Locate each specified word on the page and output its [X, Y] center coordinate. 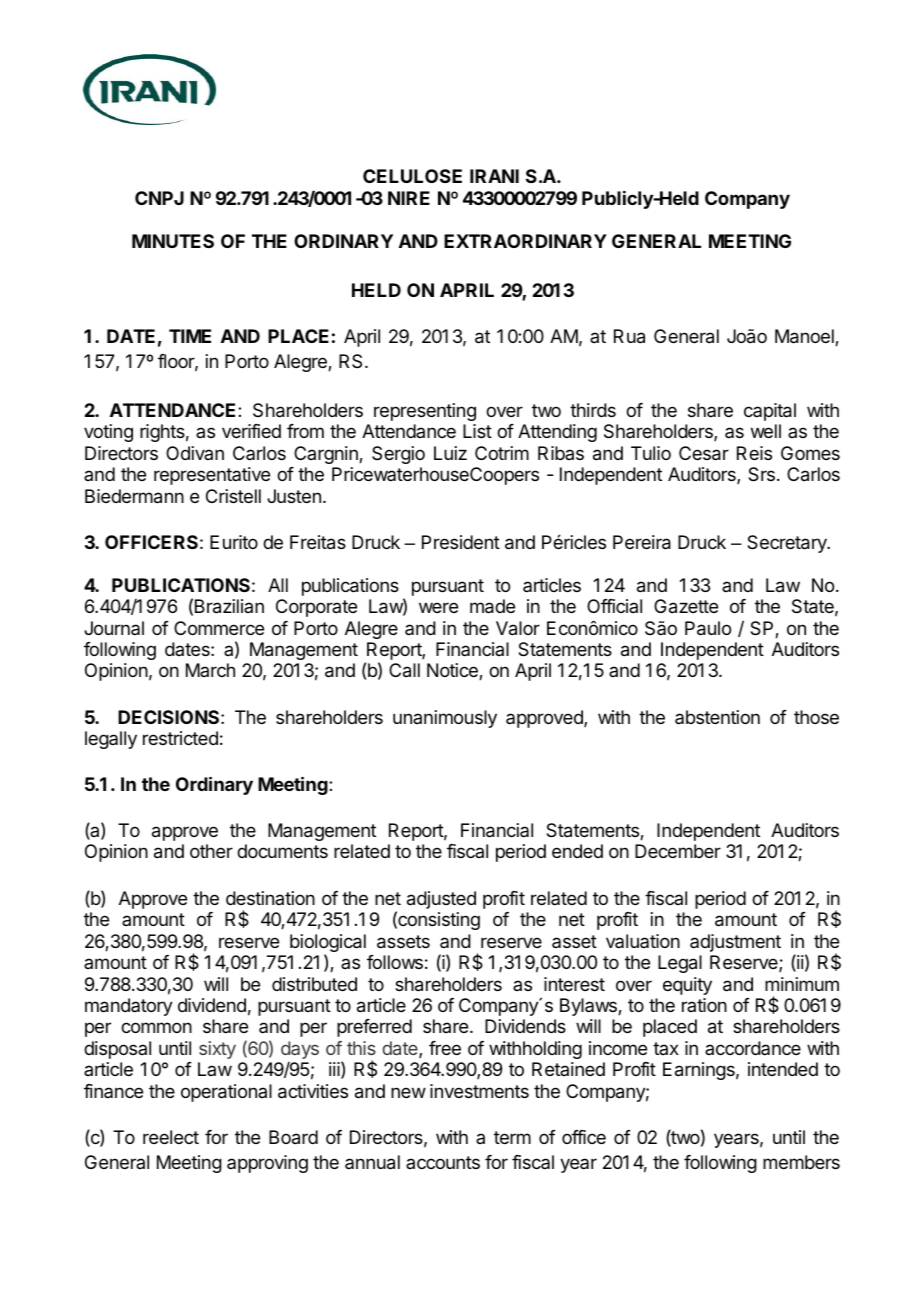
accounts [443, 1162]
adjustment [735, 943]
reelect [171, 1137]
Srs [761, 474]
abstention [717, 717]
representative [212, 476]
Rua [629, 336]
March [210, 670]
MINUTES [173, 241]
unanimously [445, 719]
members [801, 1162]
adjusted [441, 900]
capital [770, 412]
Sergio [398, 455]
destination [270, 898]
